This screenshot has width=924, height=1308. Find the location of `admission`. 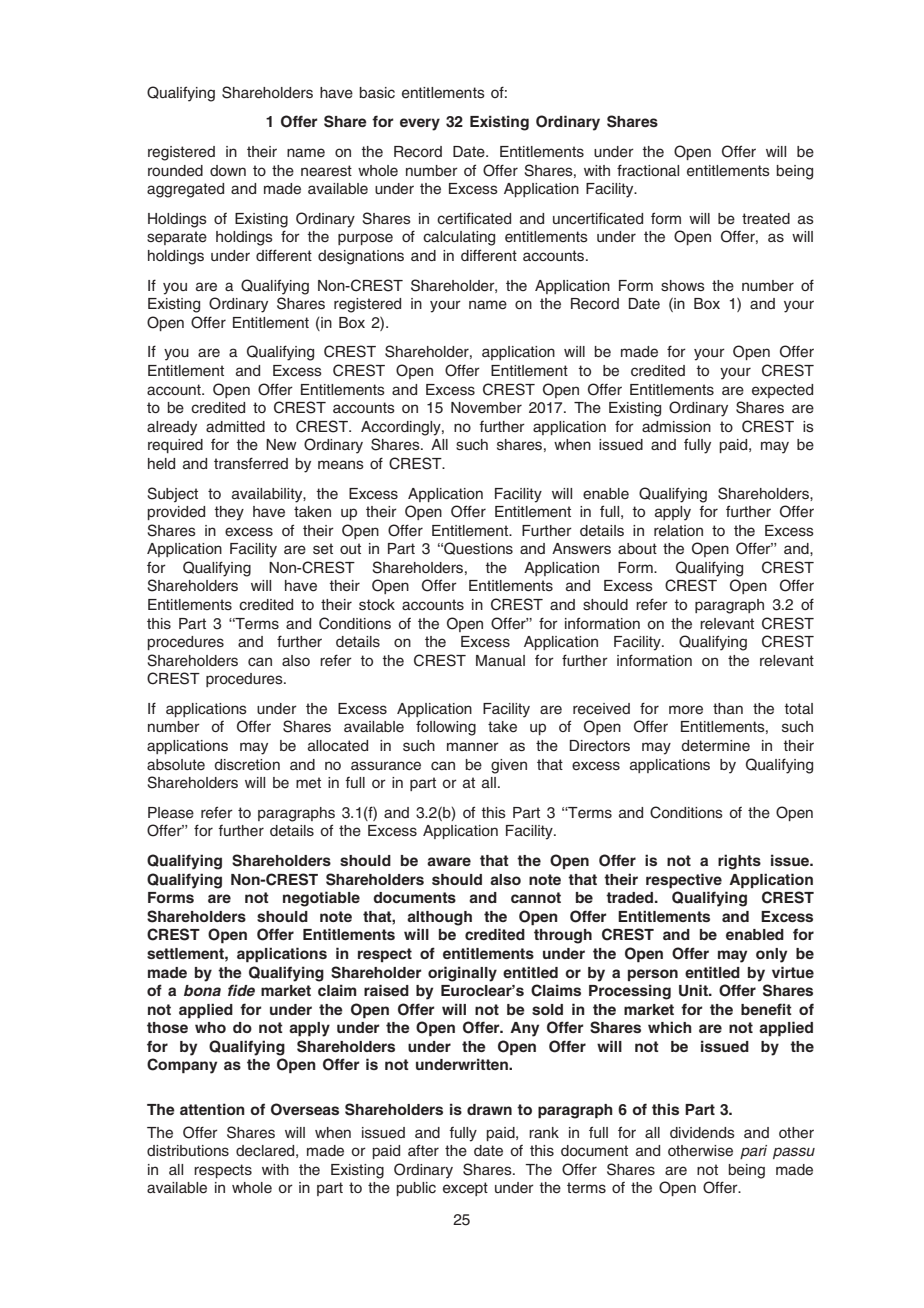

admission is located at coordinates (676, 426).
